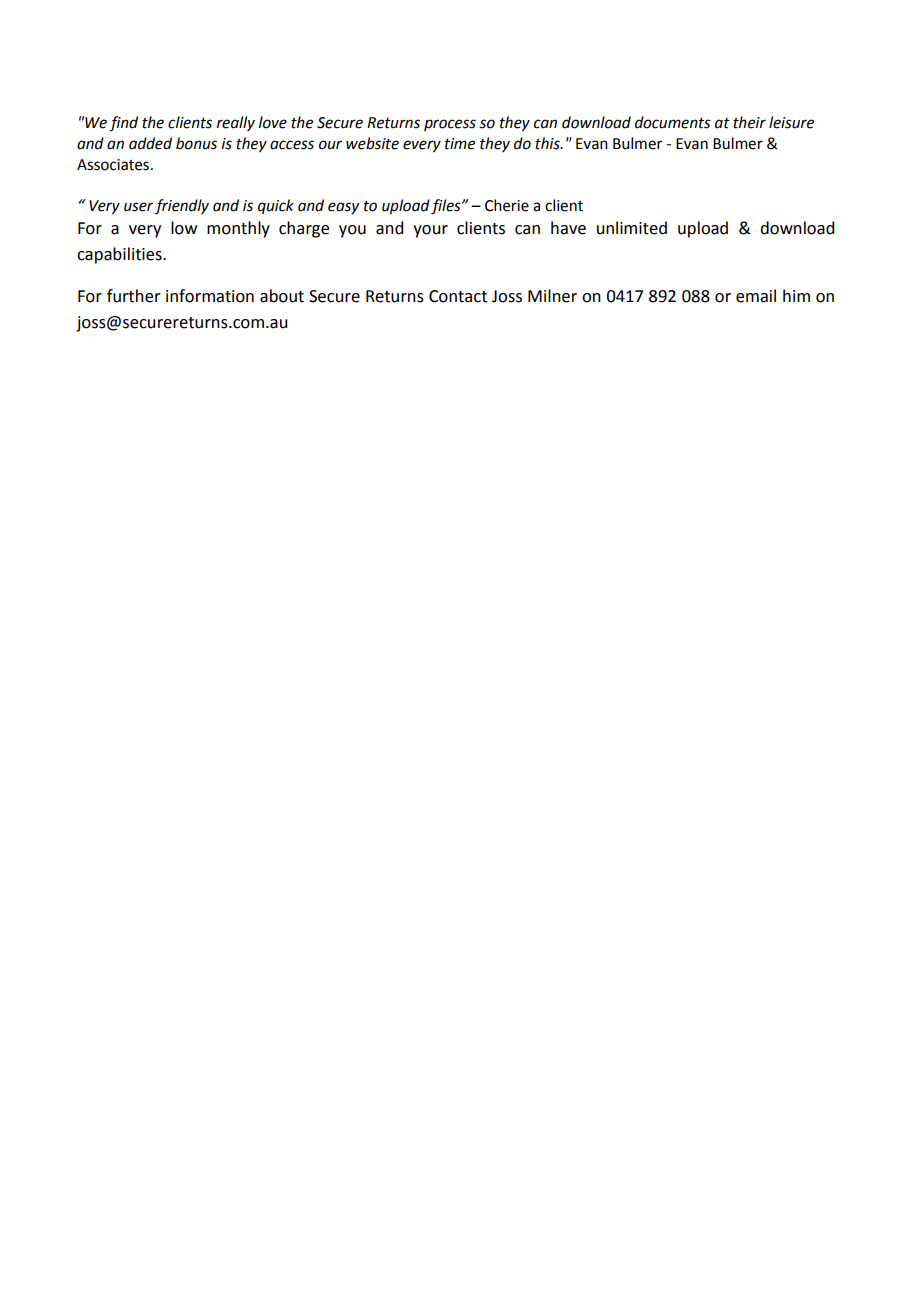 The image size is (924, 1308). What do you see at coordinates (113, 165) in the screenshot?
I see `Associates` at bounding box center [113, 165].
